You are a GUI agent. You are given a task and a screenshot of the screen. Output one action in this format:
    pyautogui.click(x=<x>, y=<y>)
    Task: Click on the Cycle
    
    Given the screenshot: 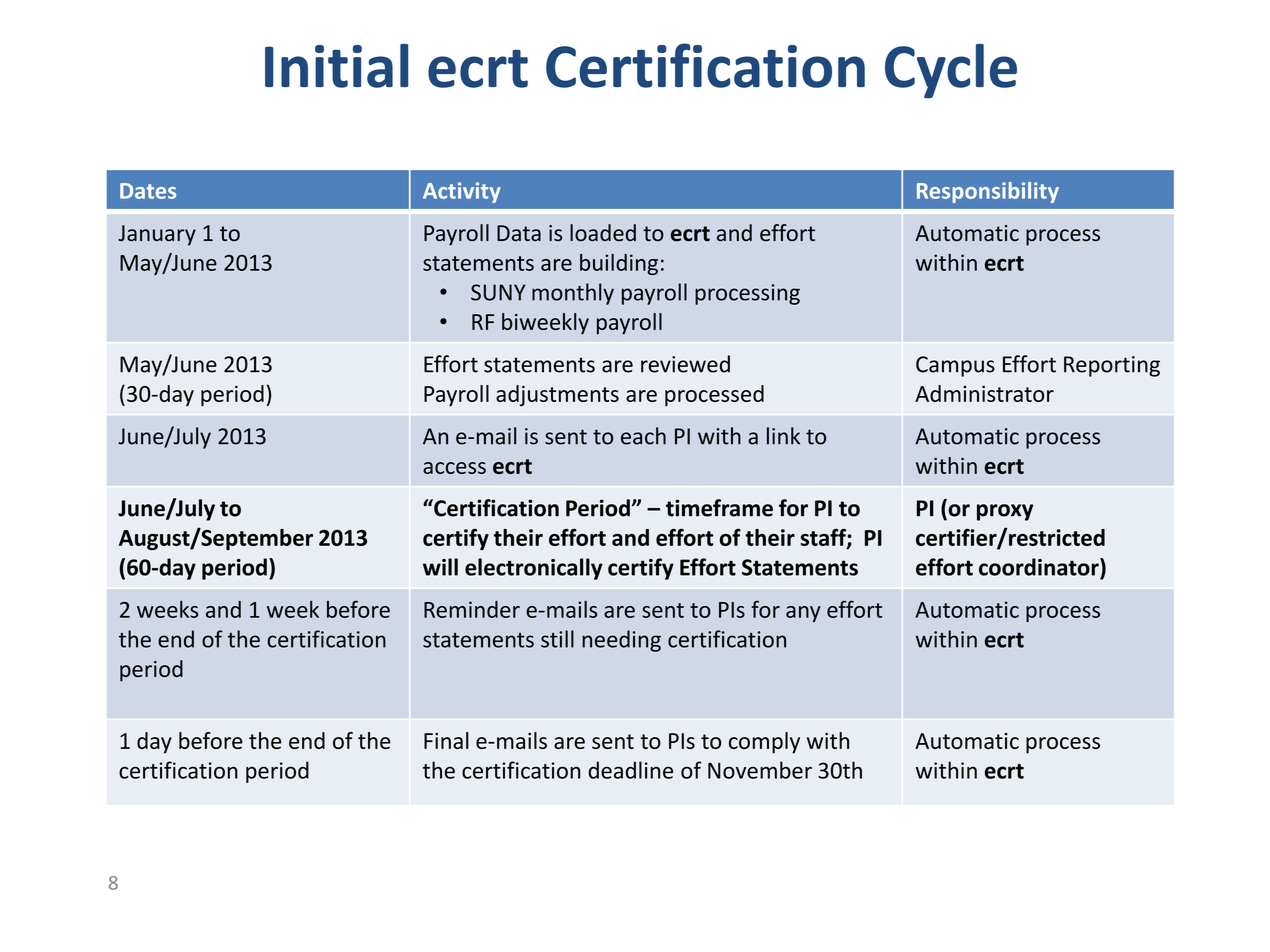 What is the action you would take?
    pyautogui.click(x=951, y=71)
